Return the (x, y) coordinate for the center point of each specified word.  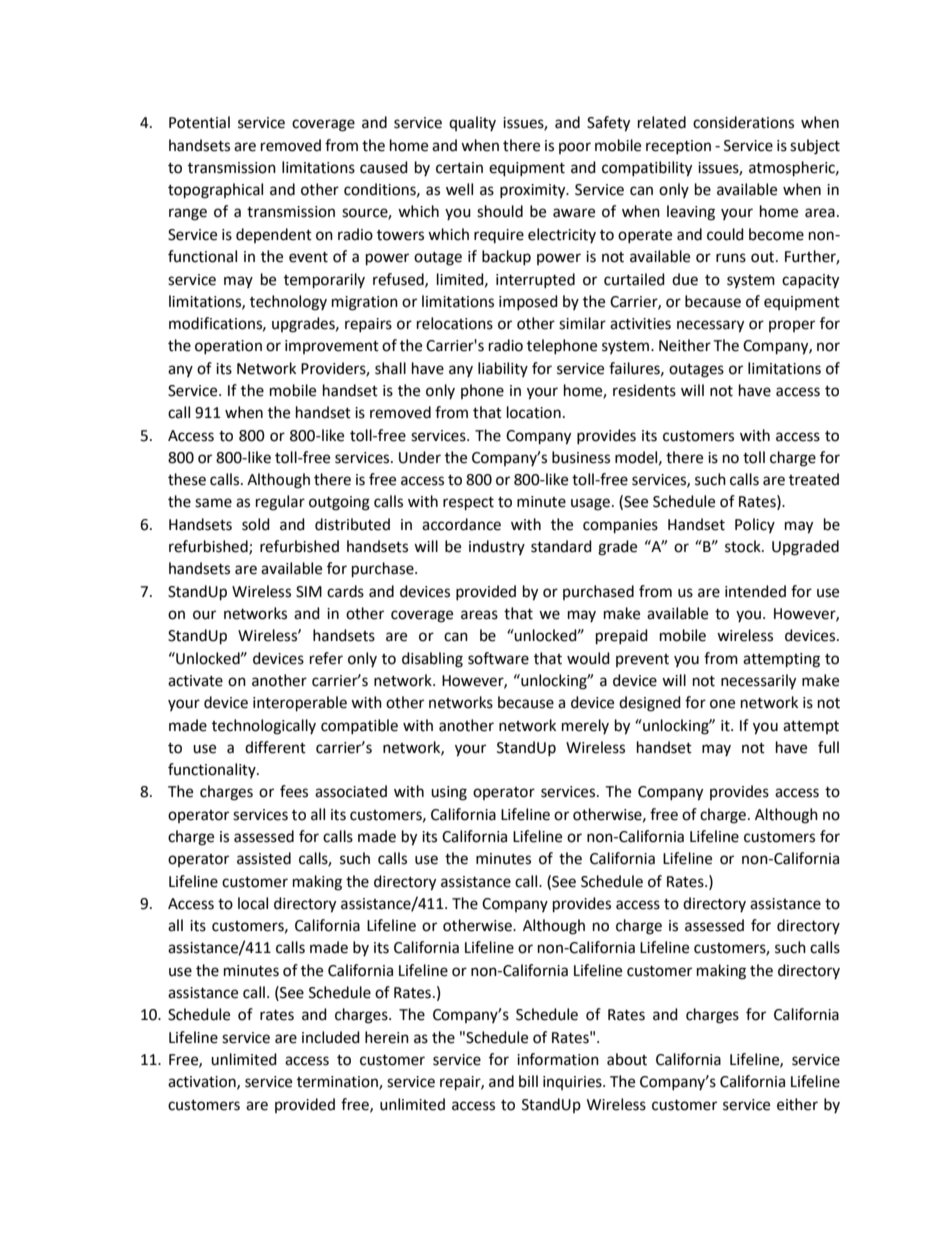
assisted (264, 858)
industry (497, 547)
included (331, 1037)
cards (345, 591)
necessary (710, 326)
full (828, 747)
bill (528, 1081)
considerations (743, 122)
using (449, 793)
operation (228, 347)
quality (472, 123)
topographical (215, 191)
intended (755, 591)
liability (503, 369)
